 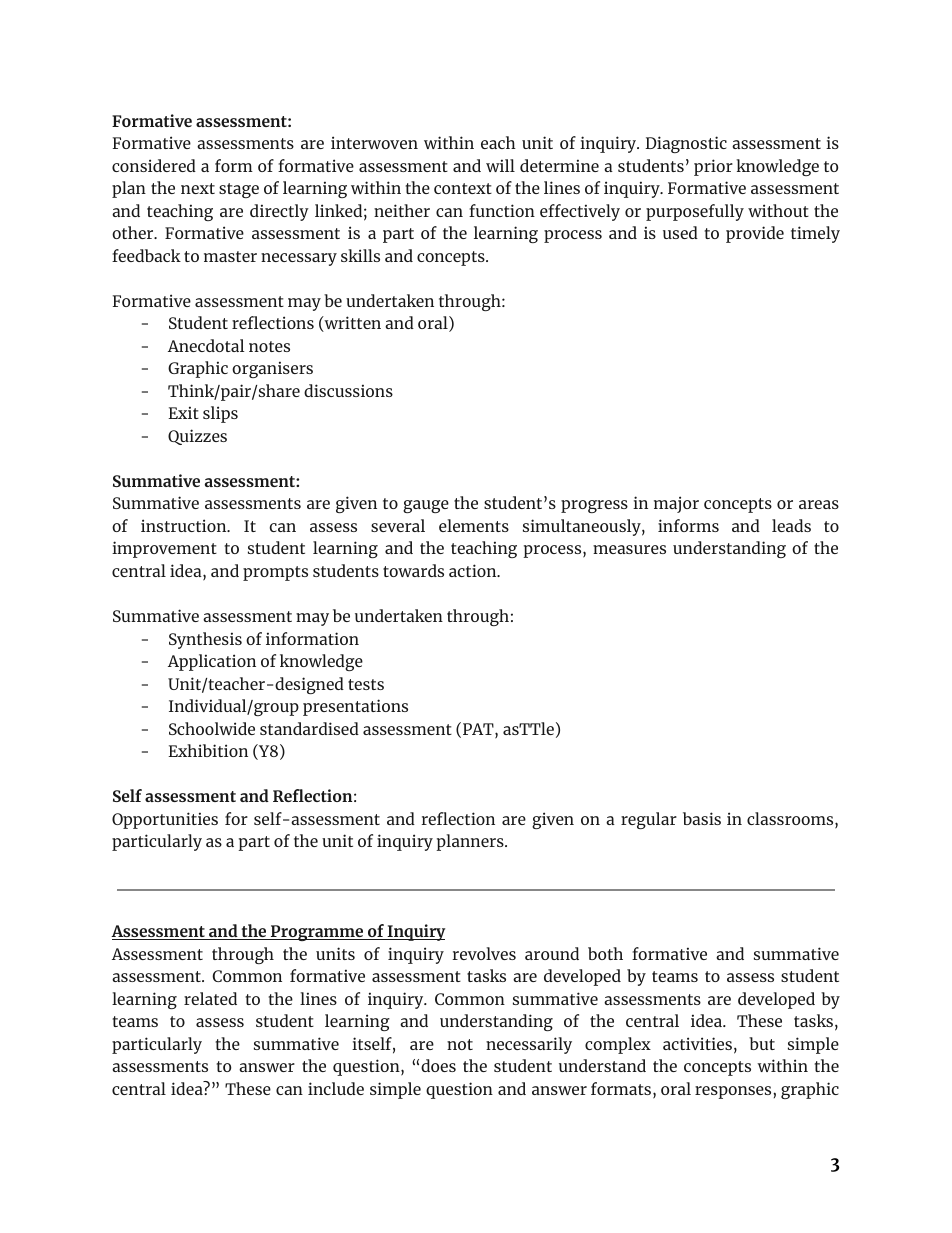 What do you see at coordinates (791, 525) in the screenshot?
I see `leads` at bounding box center [791, 525].
